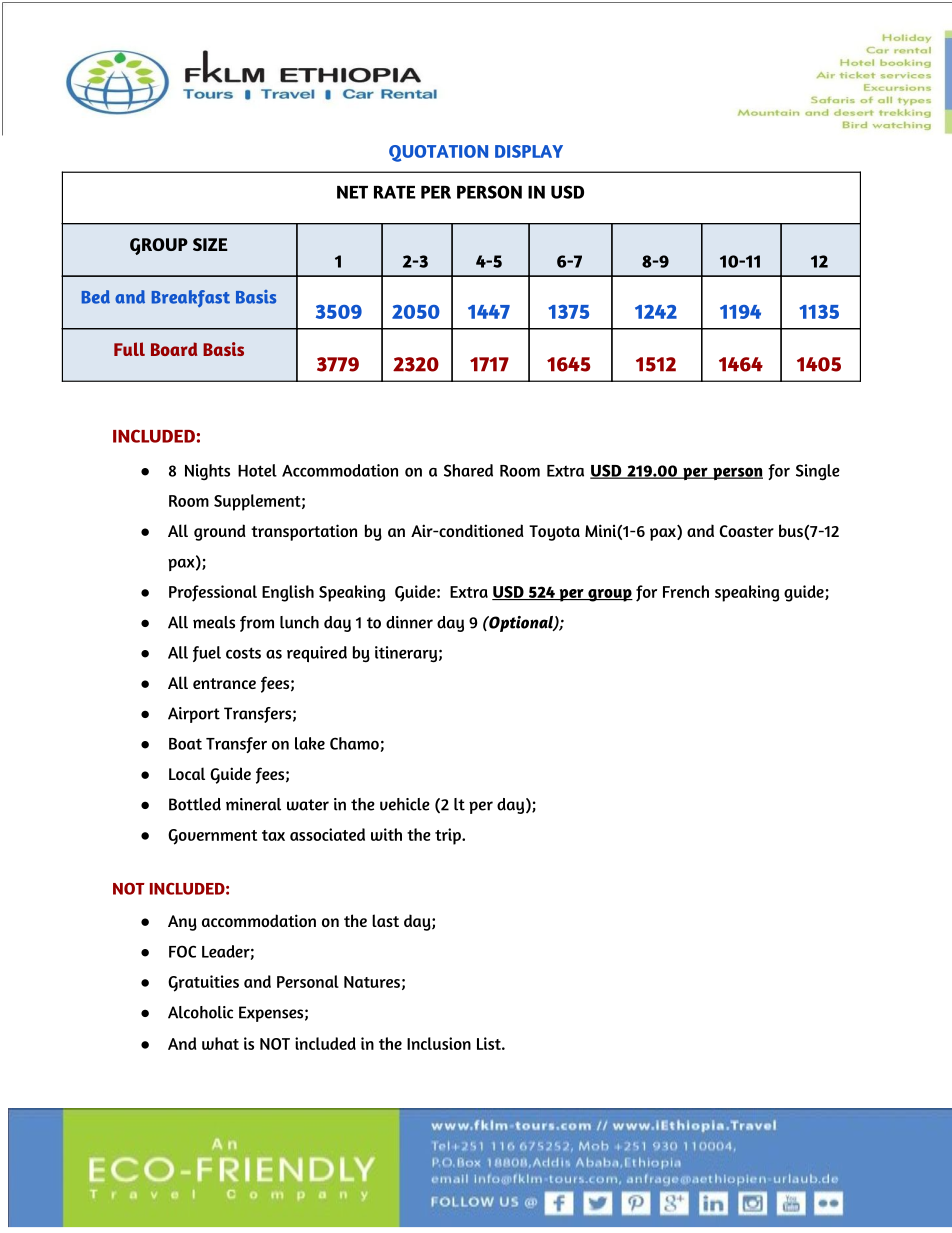 This screenshot has height=1233, width=952. I want to click on Professional, so click(213, 593).
